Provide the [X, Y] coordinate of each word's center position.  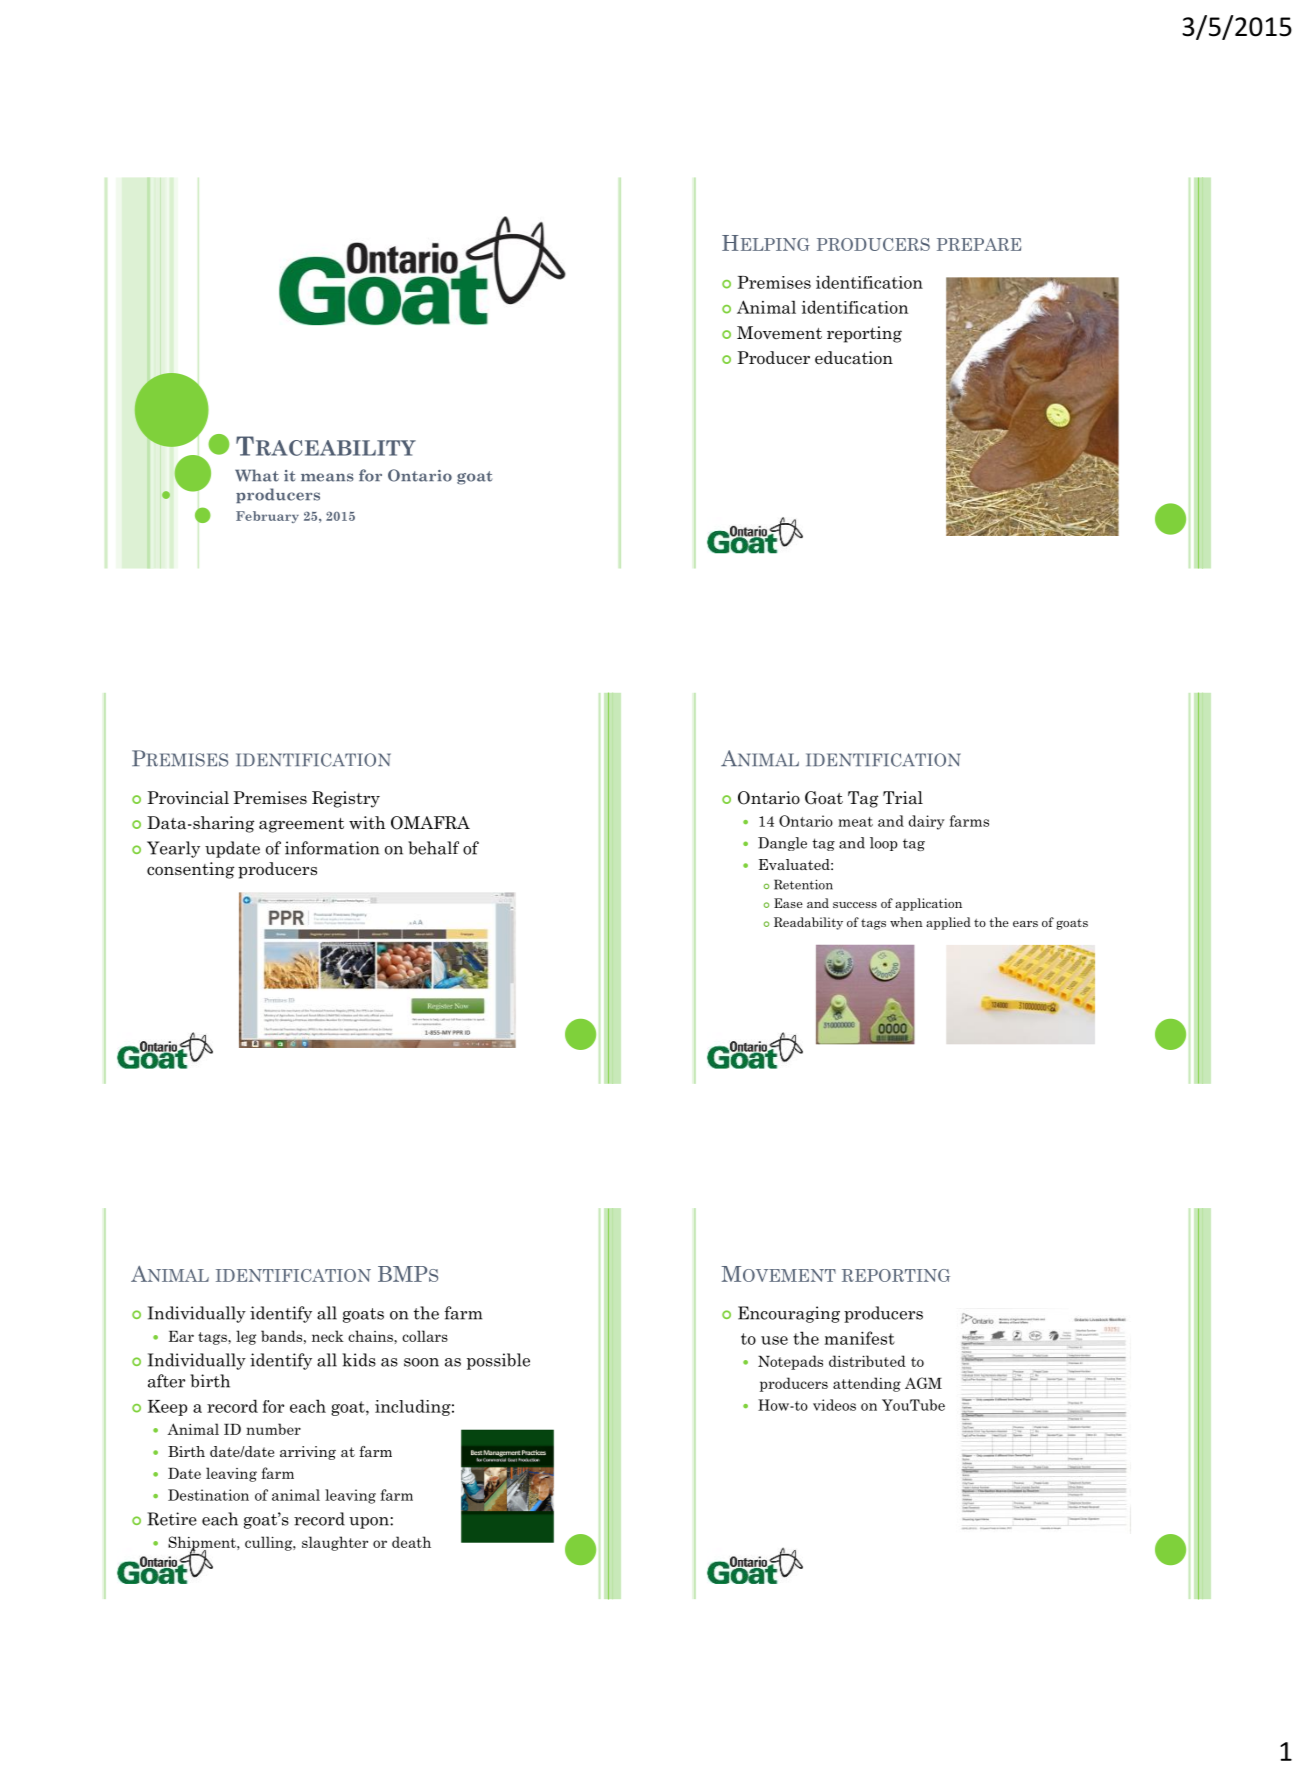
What [257, 475]
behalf [433, 848]
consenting [190, 870]
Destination [208, 1495]
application [928, 904]
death [411, 1542]
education [854, 358]
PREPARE [979, 244]
